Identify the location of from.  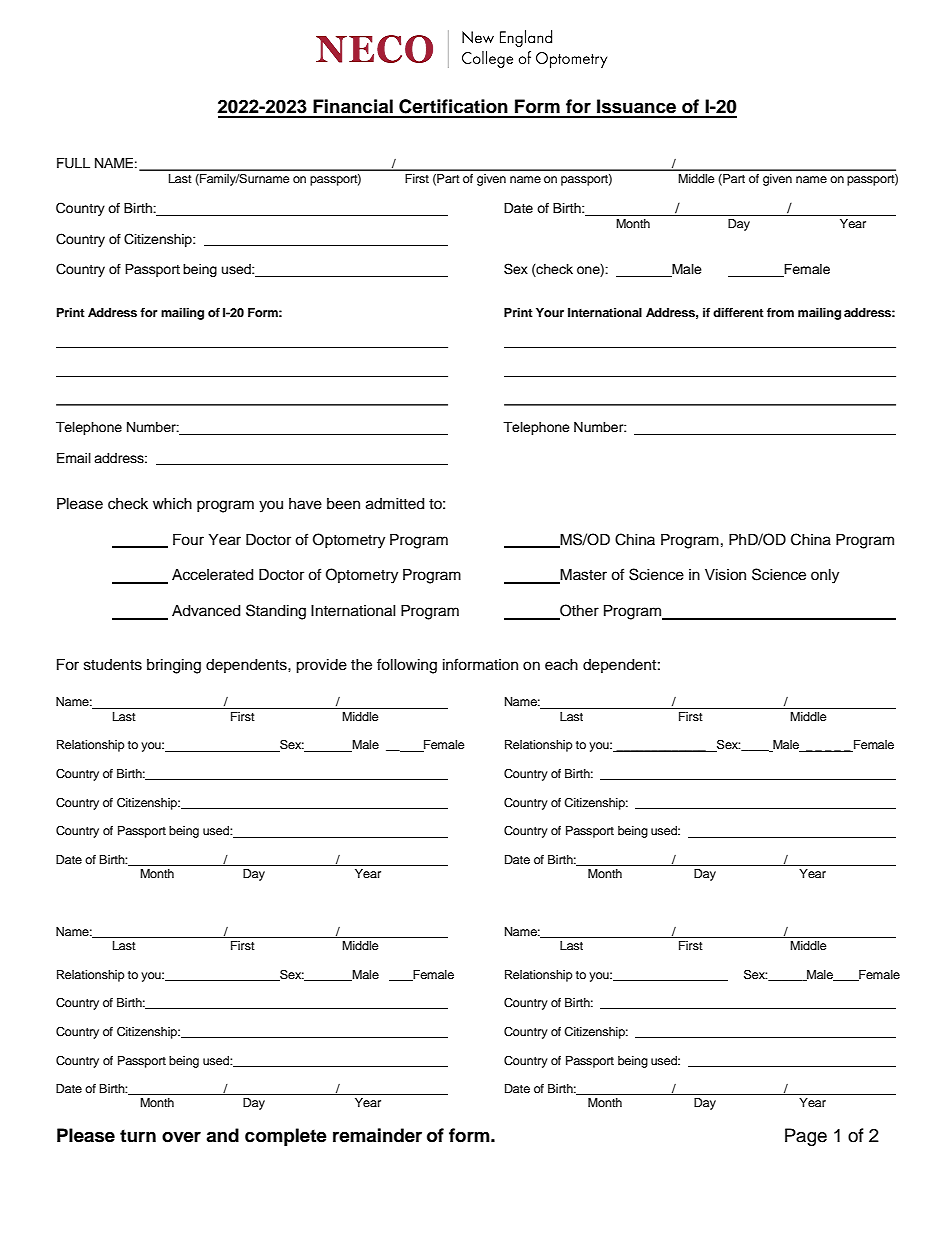
(780, 312).
